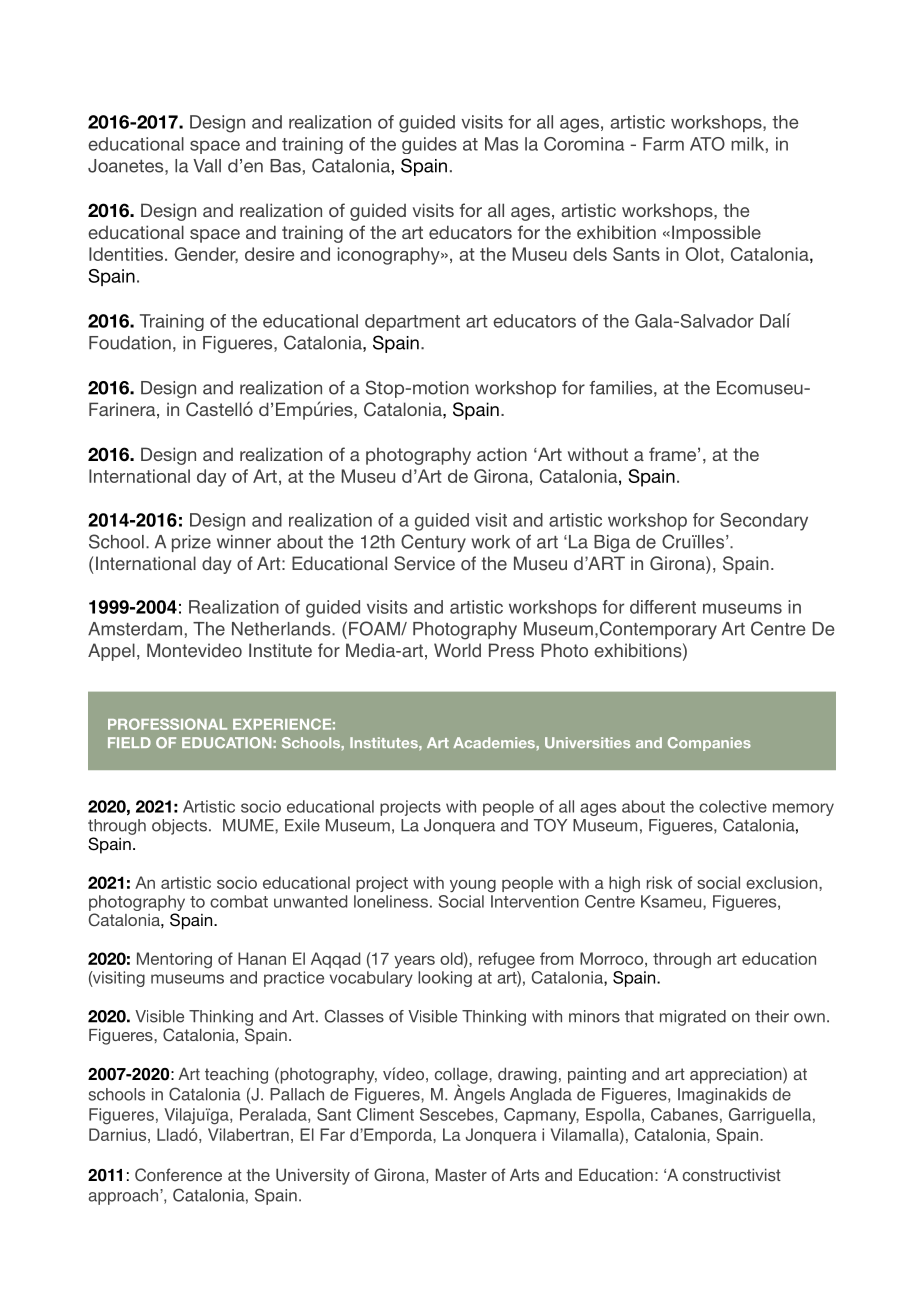 The width and height of the screenshot is (924, 1308). Describe the element at coordinates (502, 454) in the screenshot. I see `action` at that location.
